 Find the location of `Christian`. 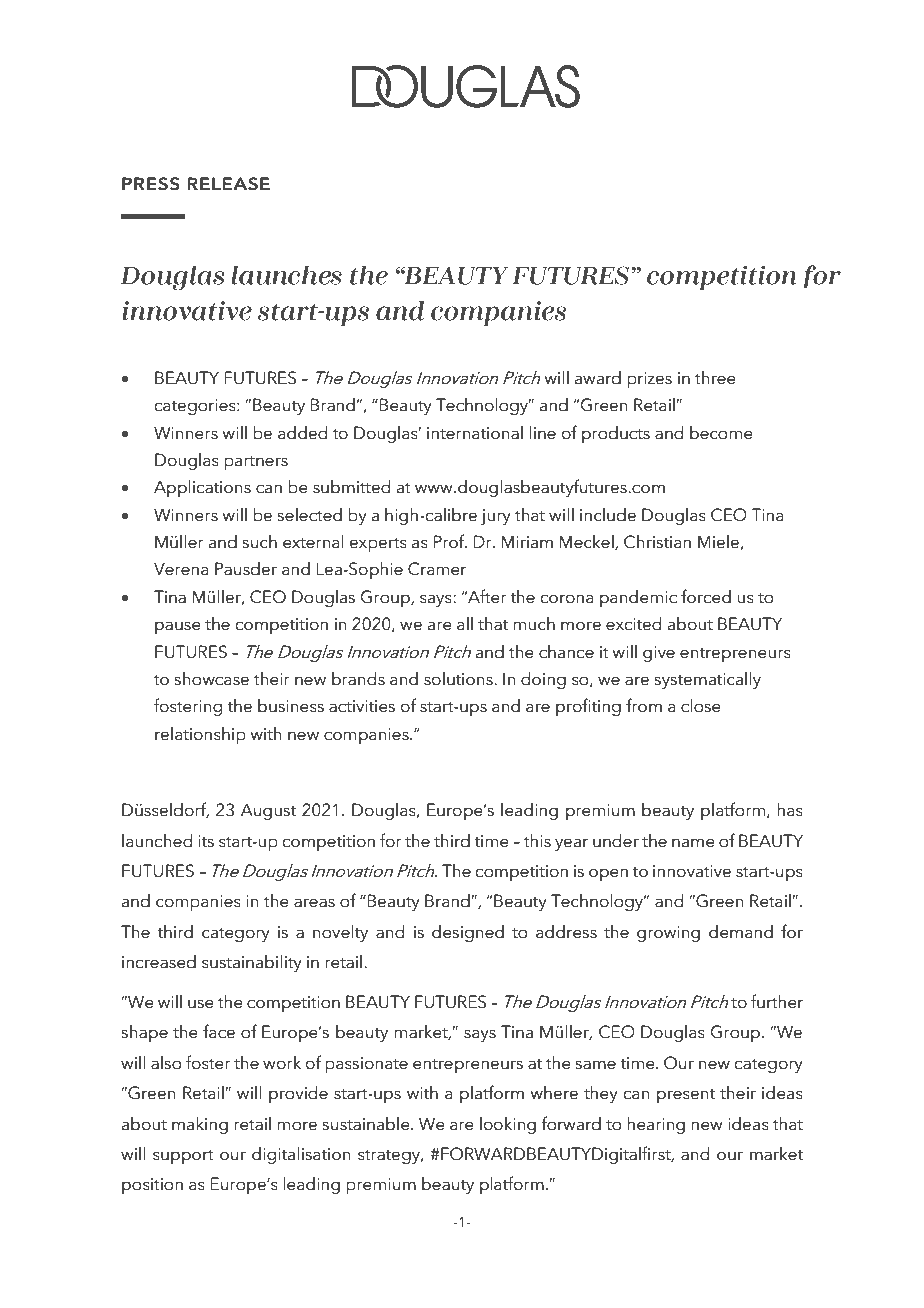

Christian is located at coordinates (657, 542).
